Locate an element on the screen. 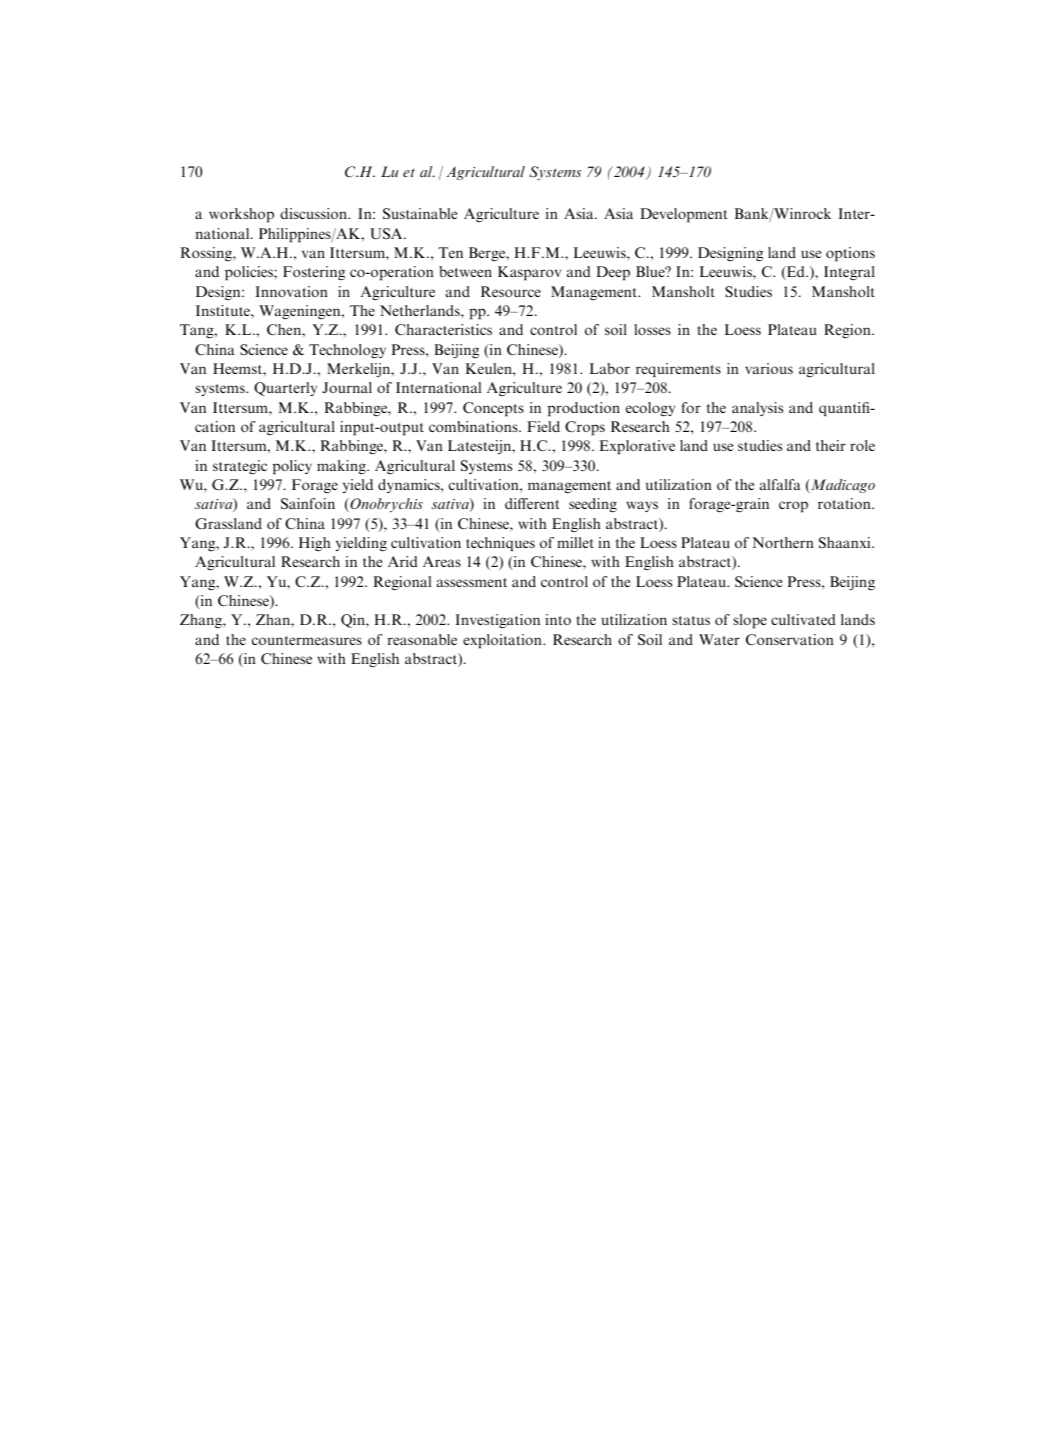 The width and height of the screenshot is (1055, 1441). techniques is located at coordinates (500, 544).
